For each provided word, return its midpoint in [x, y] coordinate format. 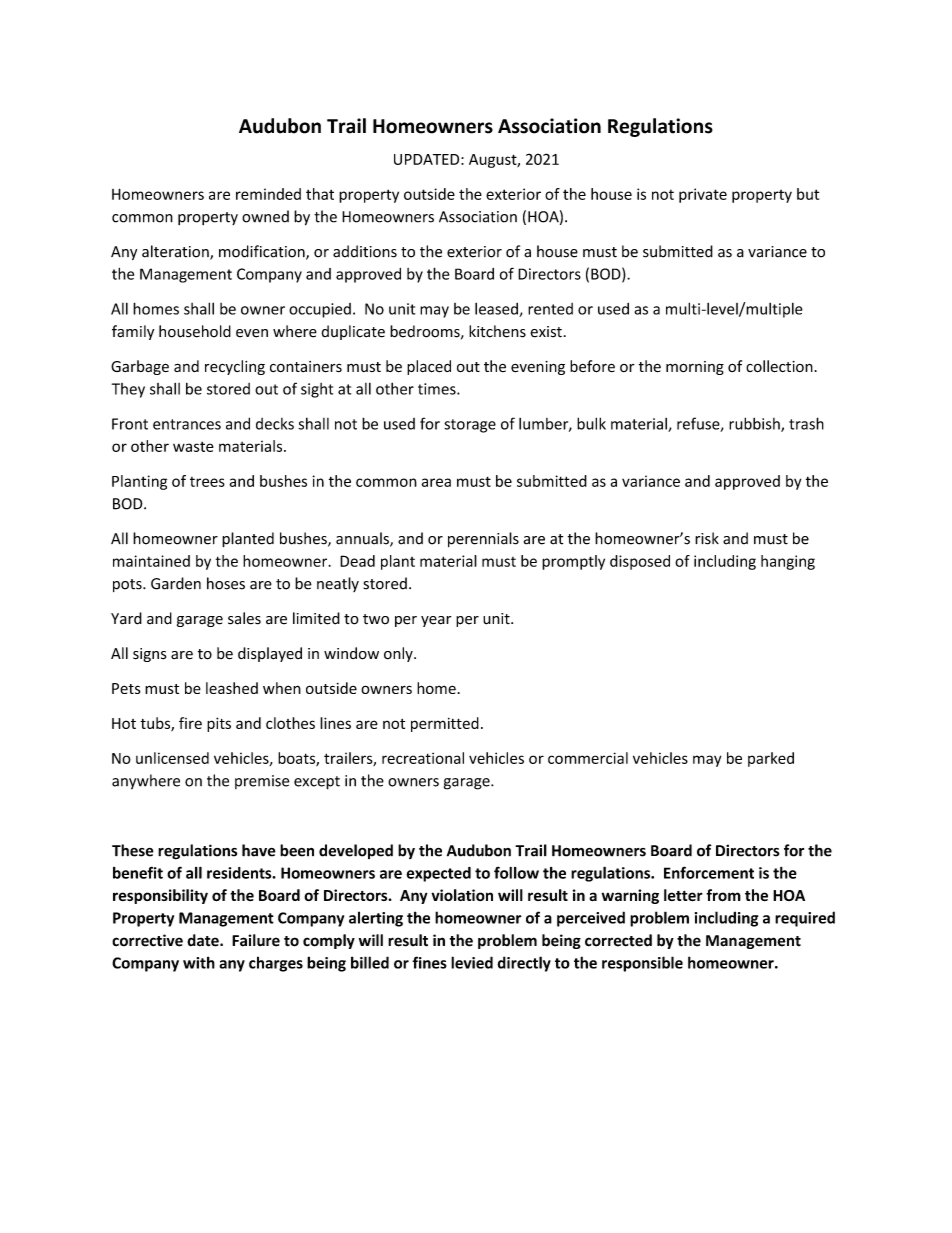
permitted [445, 724]
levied [472, 962]
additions [365, 251]
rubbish [755, 424]
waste [193, 447]
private [703, 195]
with [199, 962]
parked [771, 759]
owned [265, 216]
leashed [232, 688]
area [436, 482]
